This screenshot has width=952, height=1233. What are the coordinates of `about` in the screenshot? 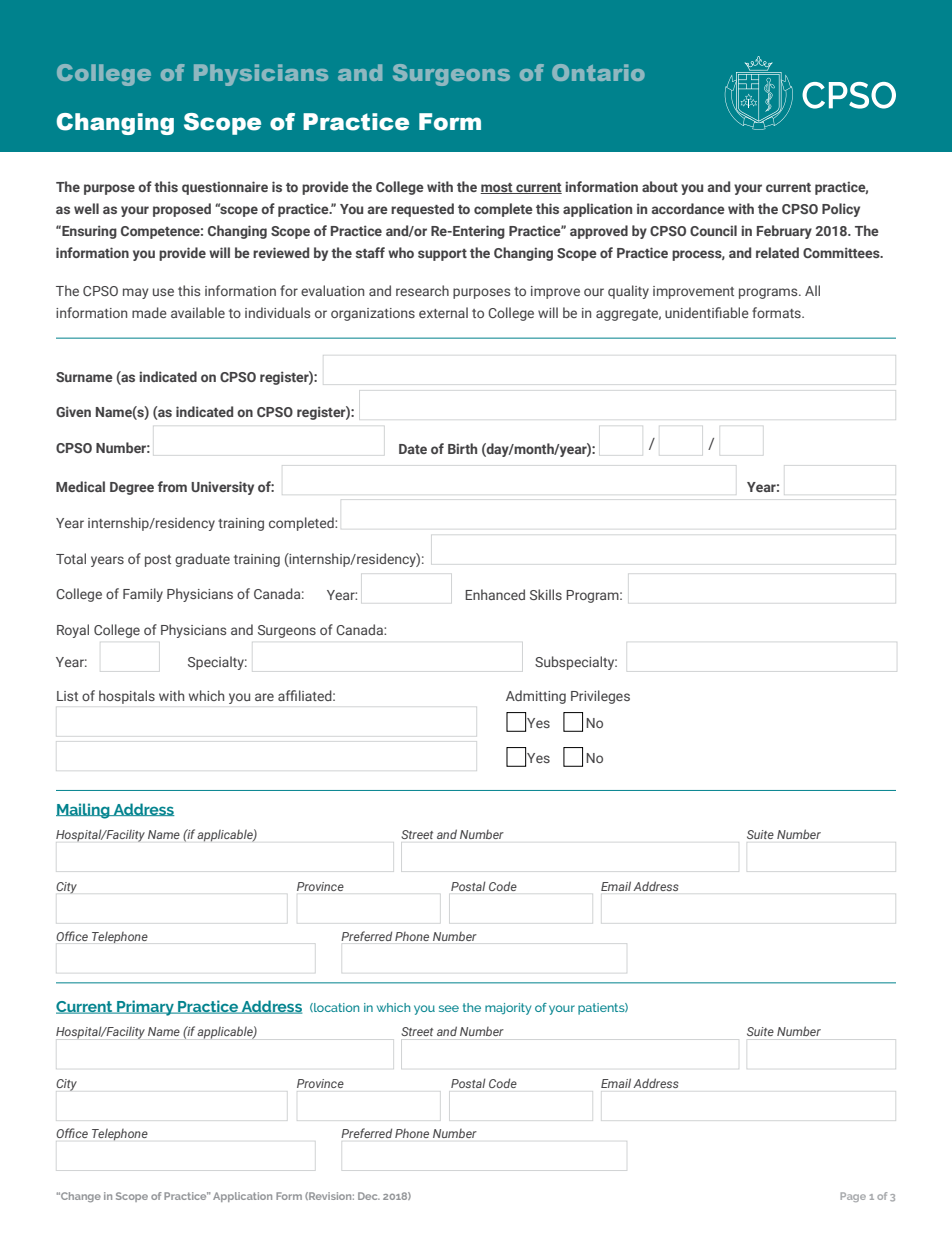 It's located at (660, 186).
